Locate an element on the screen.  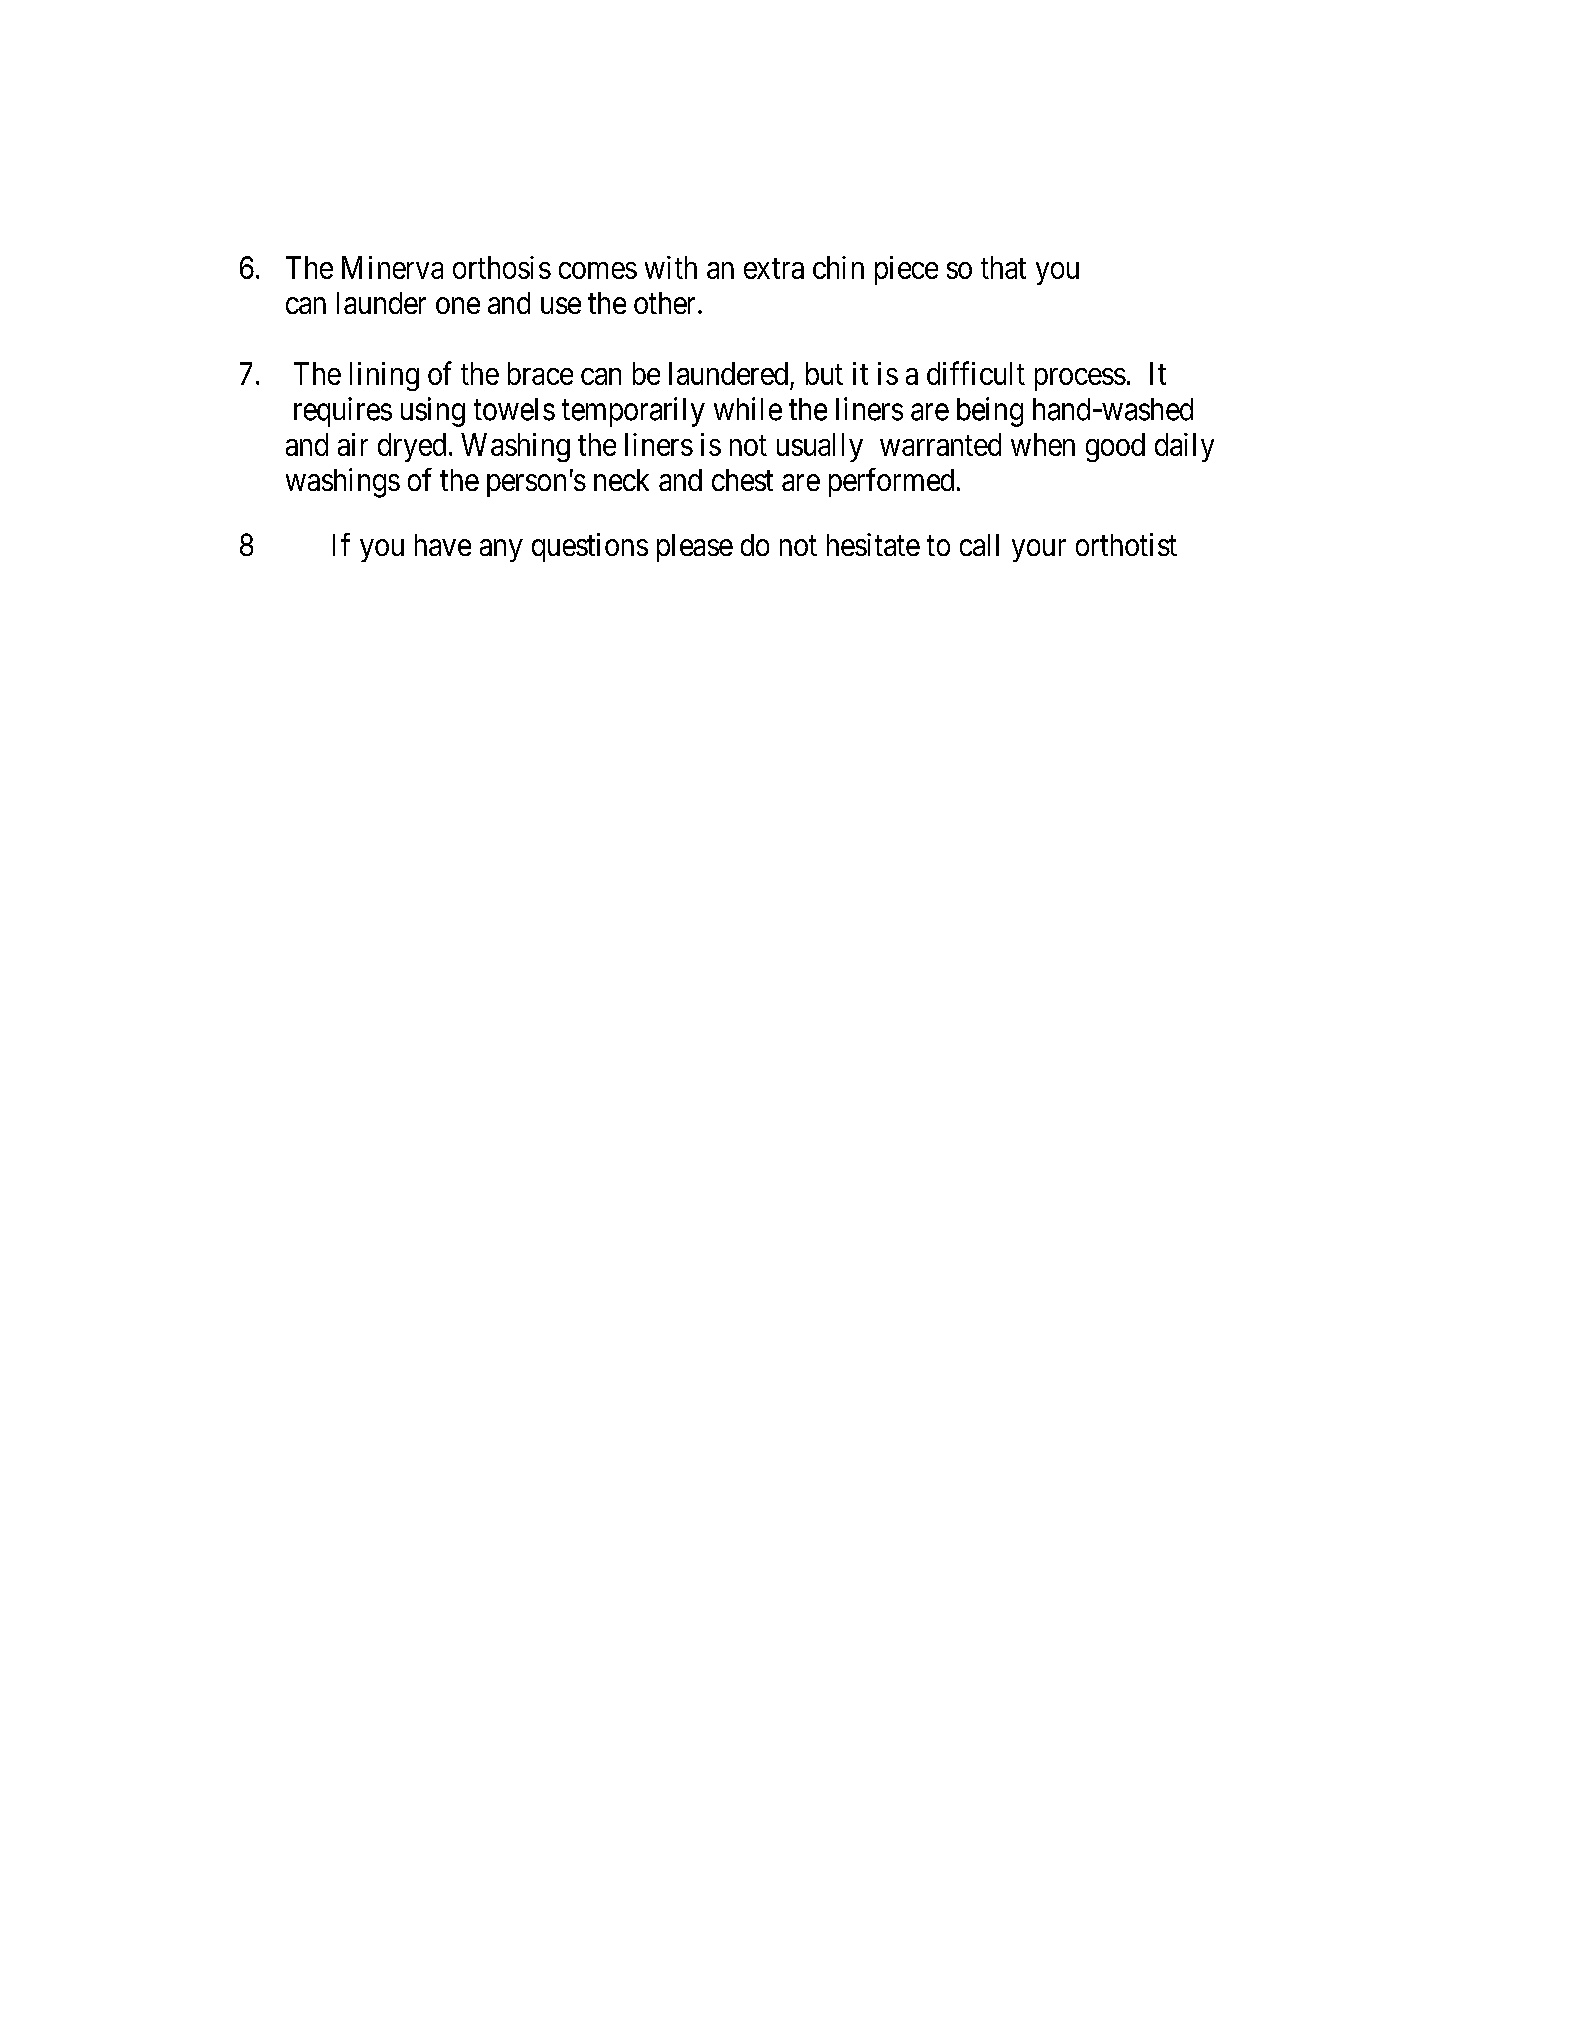
air is located at coordinates (353, 444).
